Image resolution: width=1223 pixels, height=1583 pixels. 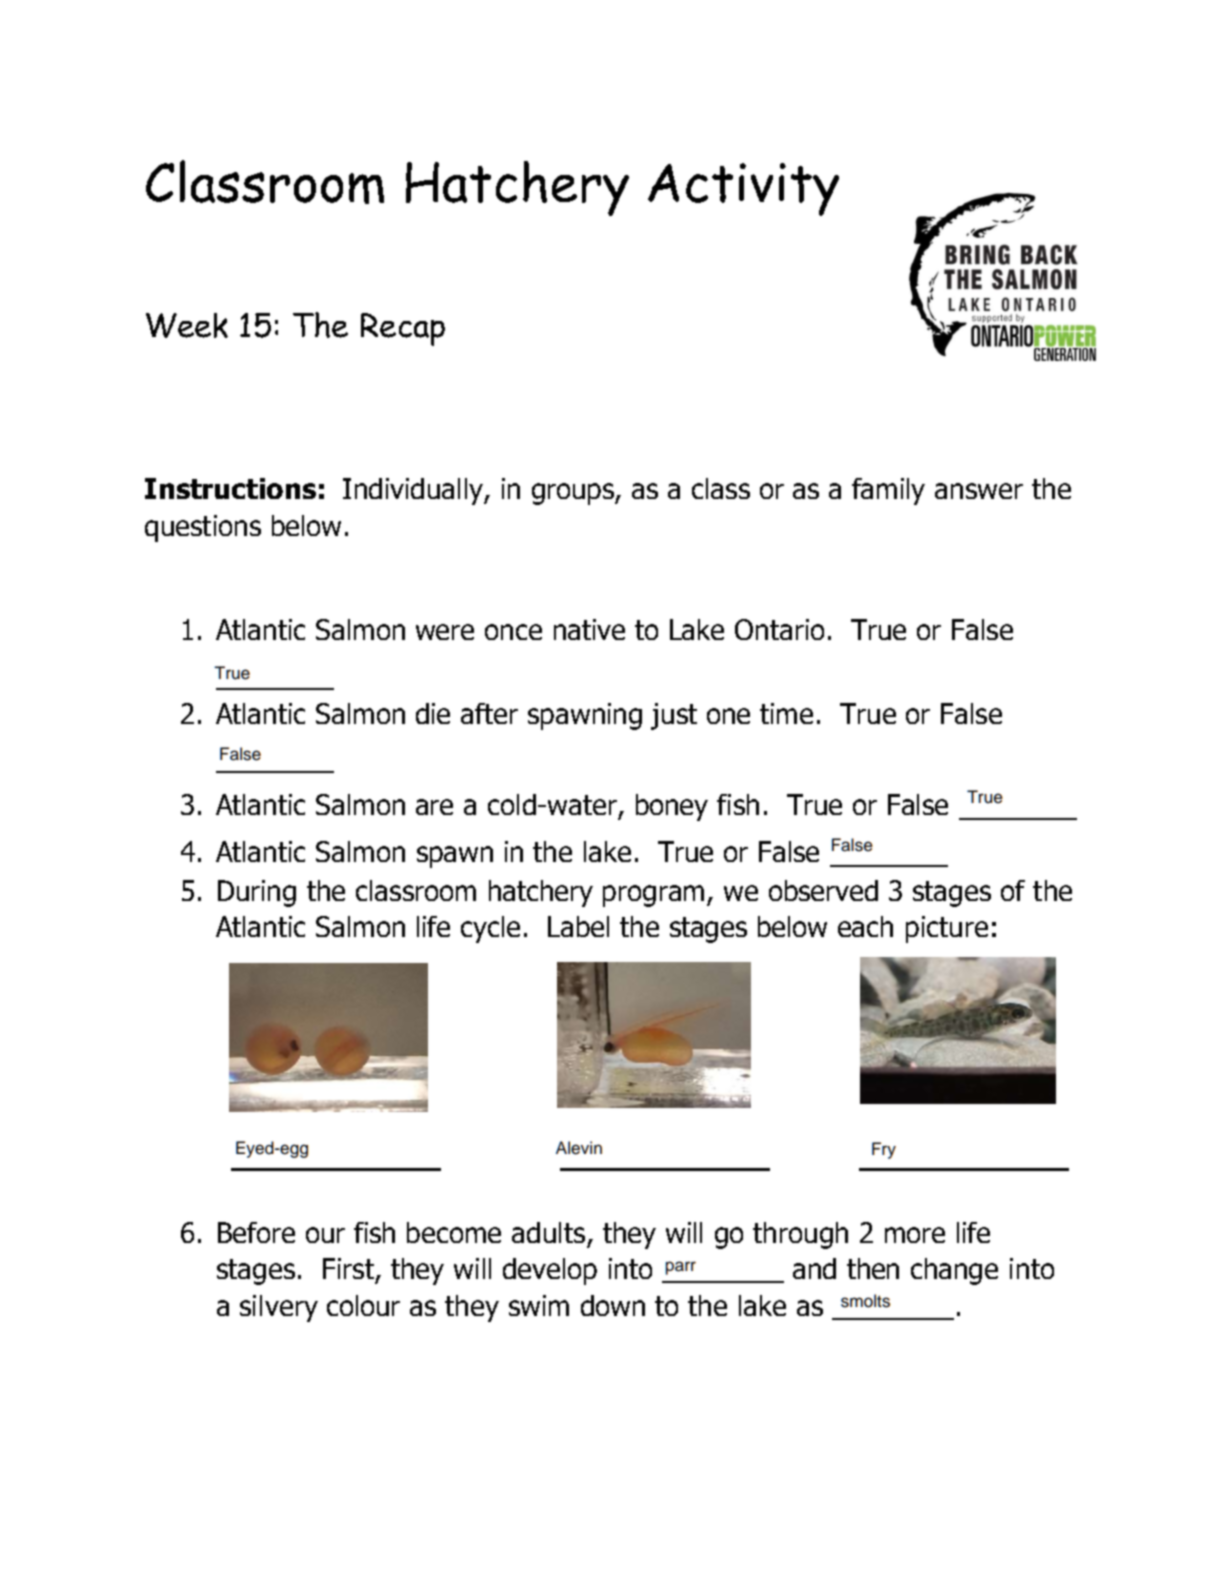 What do you see at coordinates (743, 189) in the screenshot?
I see `Activity` at bounding box center [743, 189].
